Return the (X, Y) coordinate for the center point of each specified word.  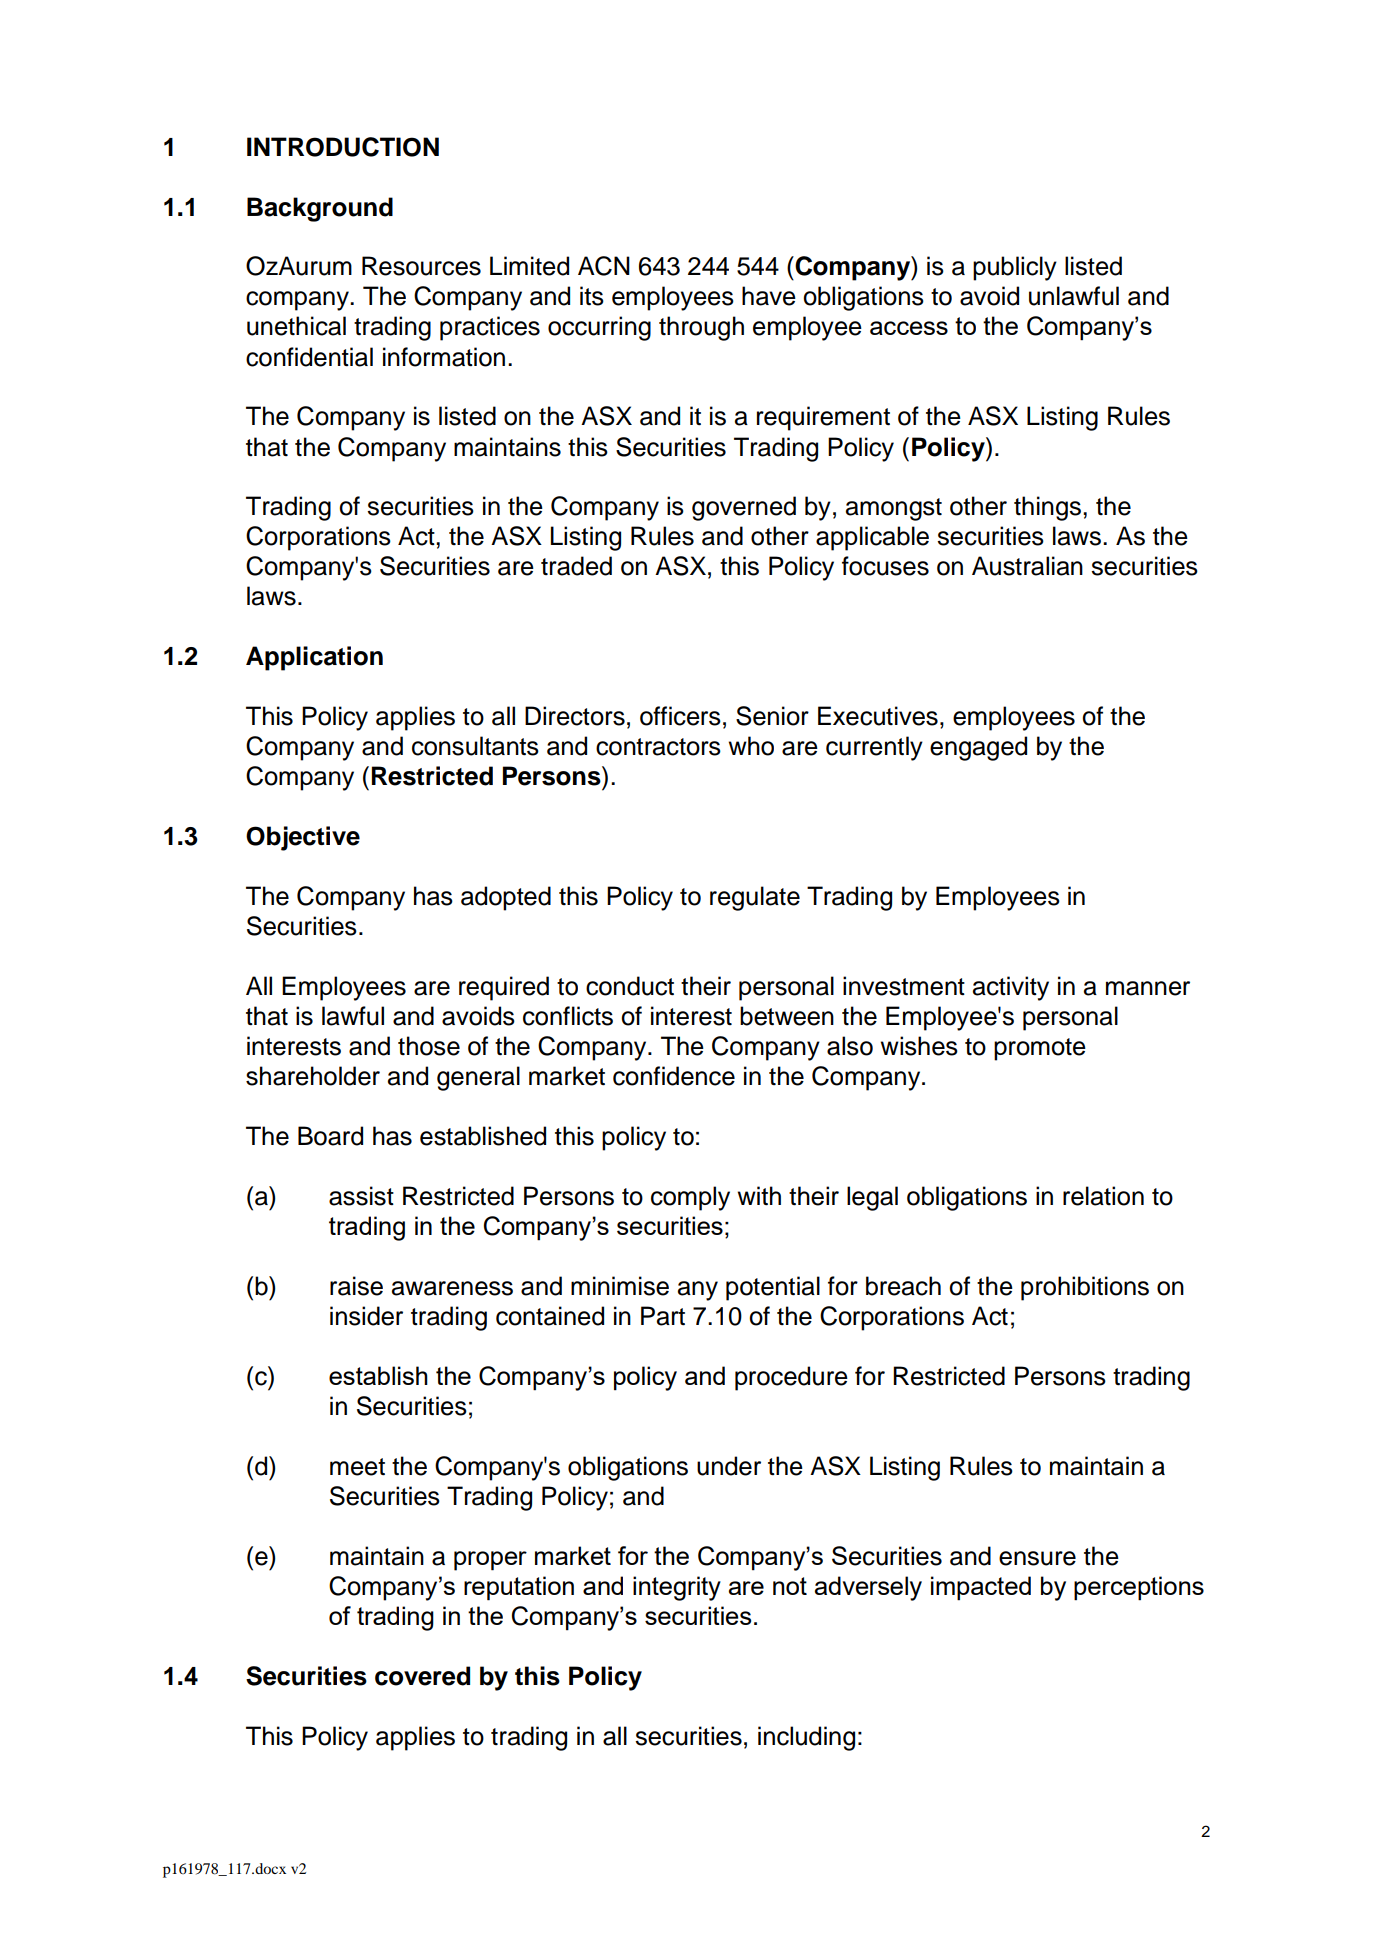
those (429, 1046)
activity (1011, 988)
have (769, 296)
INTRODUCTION (343, 147)
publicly (1015, 268)
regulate (755, 898)
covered (422, 1676)
